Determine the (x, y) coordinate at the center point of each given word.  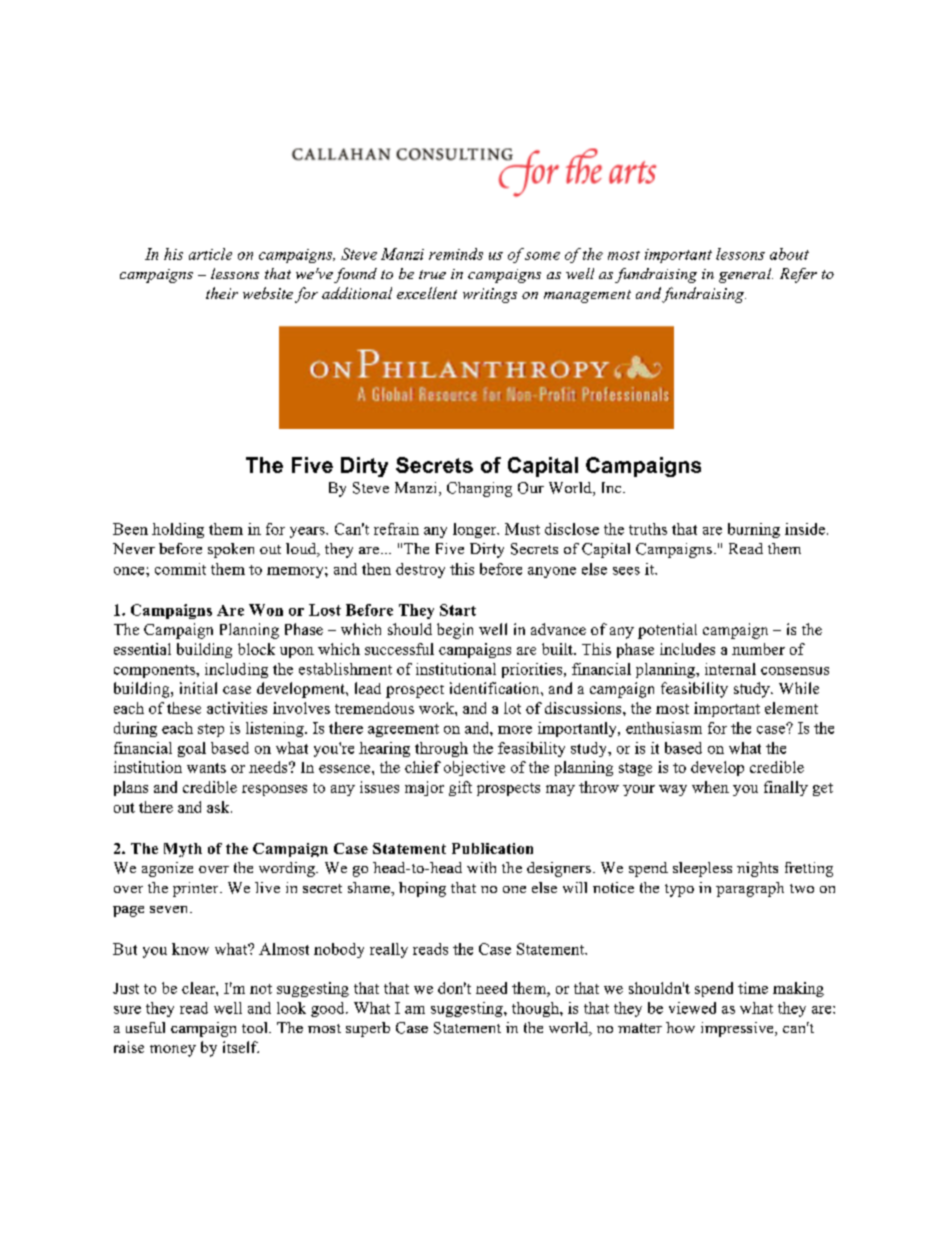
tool (256, 1027)
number (758, 649)
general (746, 275)
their (222, 293)
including (236, 670)
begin (455, 631)
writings (490, 295)
